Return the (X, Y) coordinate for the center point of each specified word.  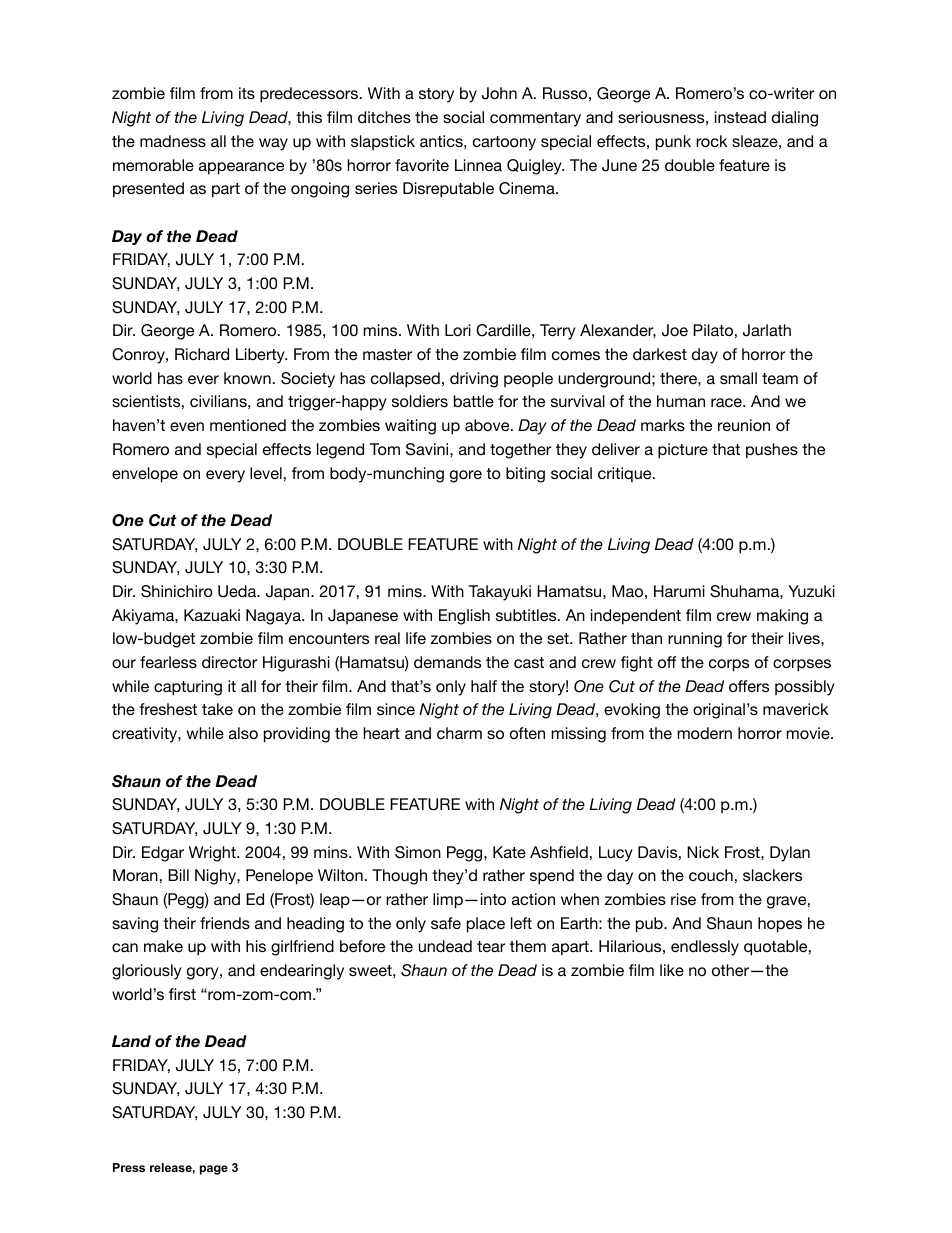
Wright (213, 854)
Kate (509, 852)
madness (173, 141)
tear (491, 946)
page (214, 1170)
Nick (703, 852)
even (187, 426)
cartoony (504, 143)
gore (466, 476)
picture (683, 451)
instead (740, 117)
